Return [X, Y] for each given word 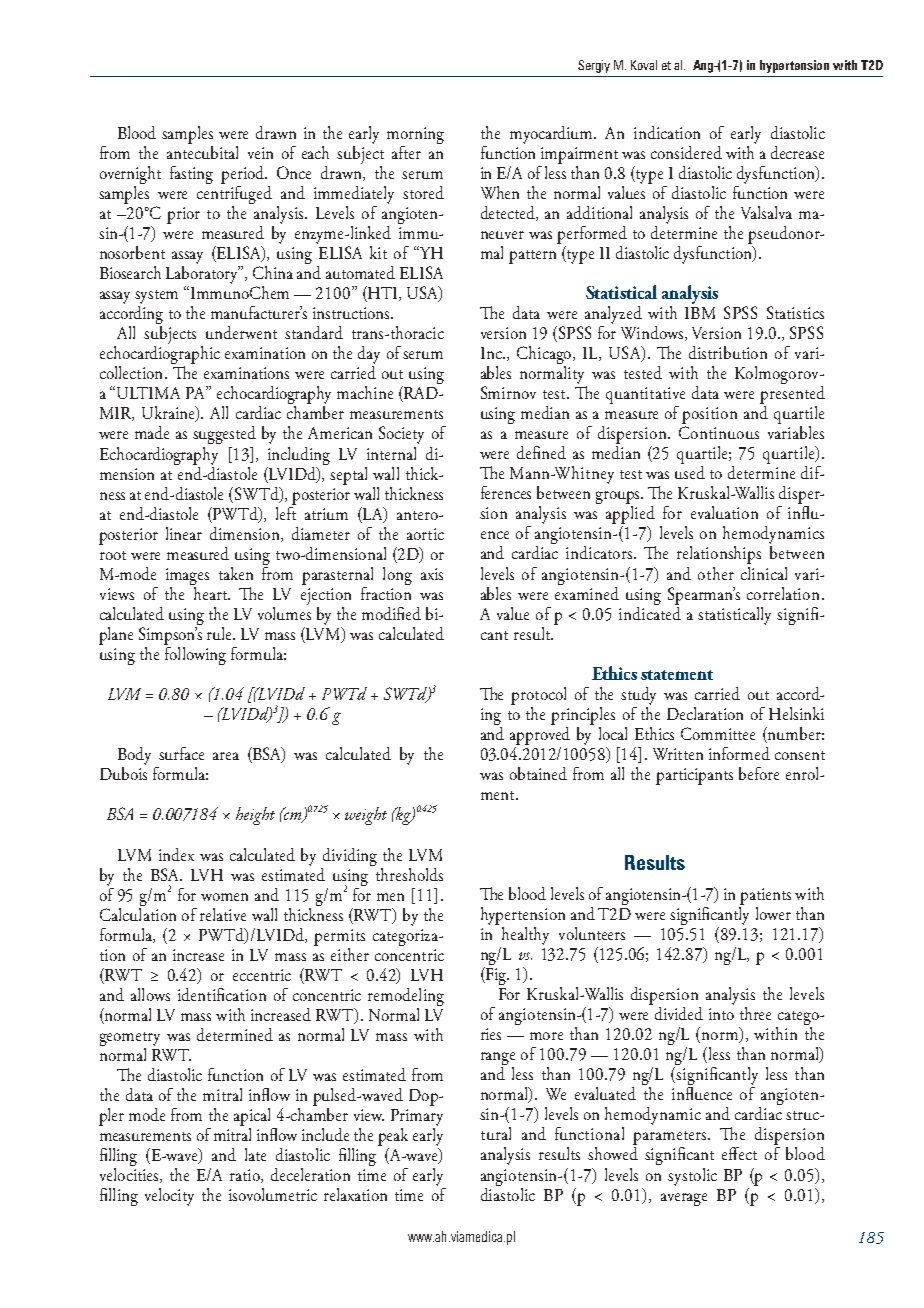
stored [423, 192]
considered [686, 152]
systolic [692, 1177]
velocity [169, 1197]
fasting [191, 175]
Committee [718, 733]
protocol [538, 696]
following [195, 654]
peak [393, 1137]
